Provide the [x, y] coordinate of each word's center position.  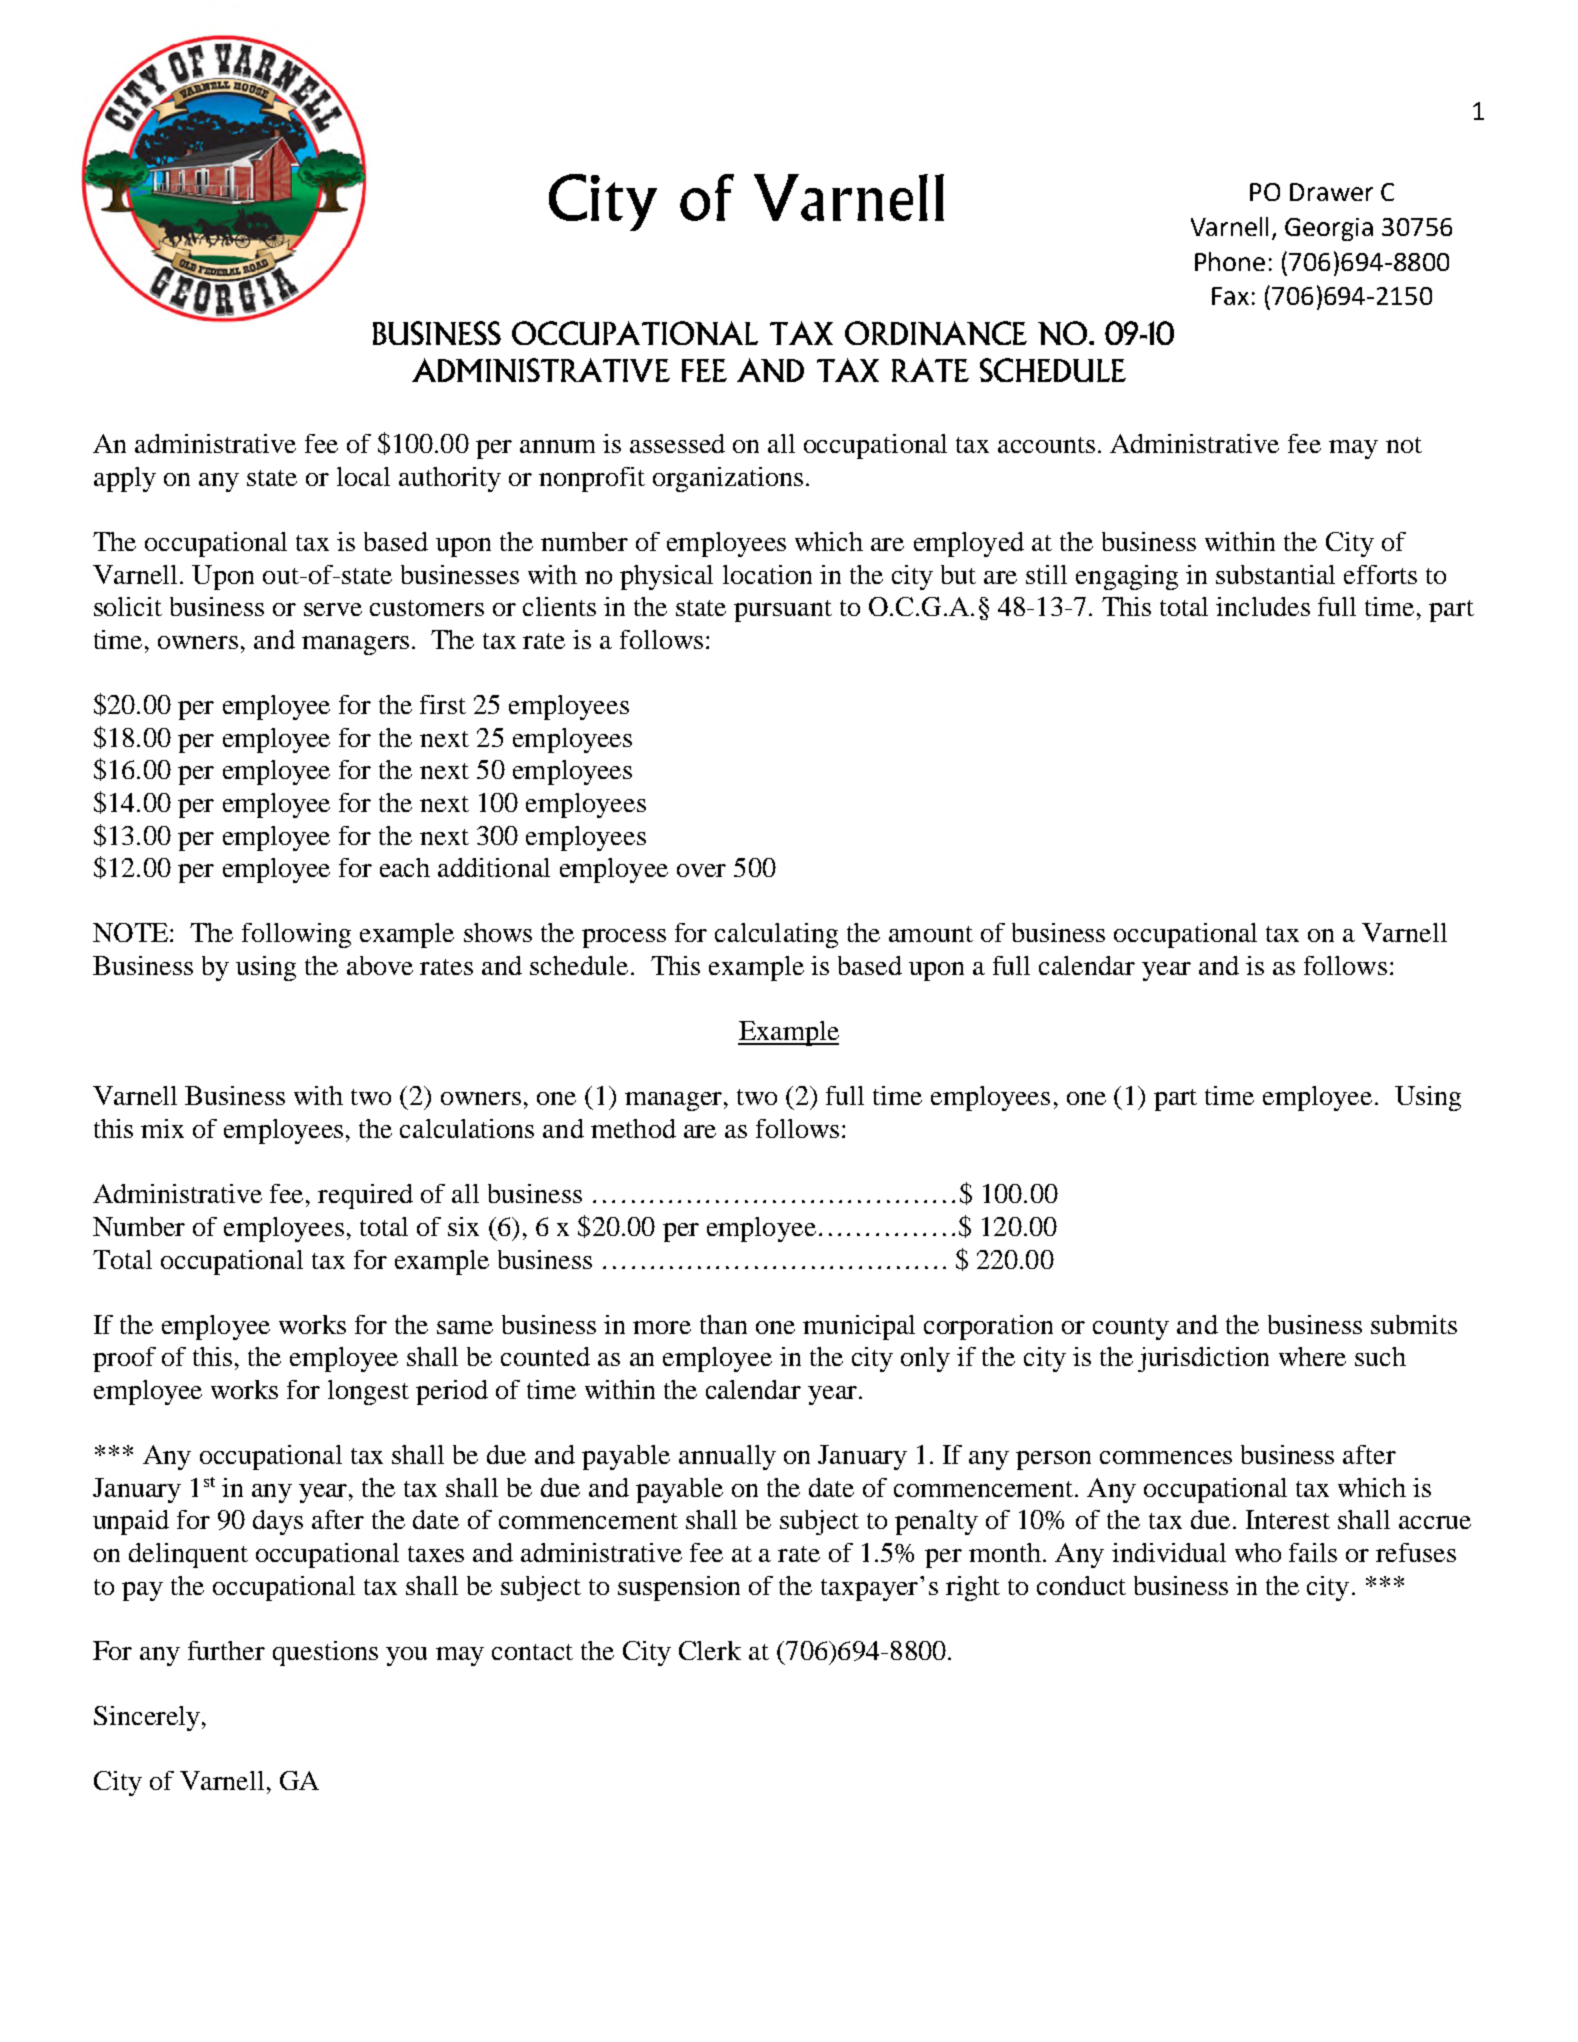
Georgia [1329, 229]
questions [325, 1653]
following [296, 935]
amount [931, 934]
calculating [776, 935]
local [363, 476]
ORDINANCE [936, 333]
